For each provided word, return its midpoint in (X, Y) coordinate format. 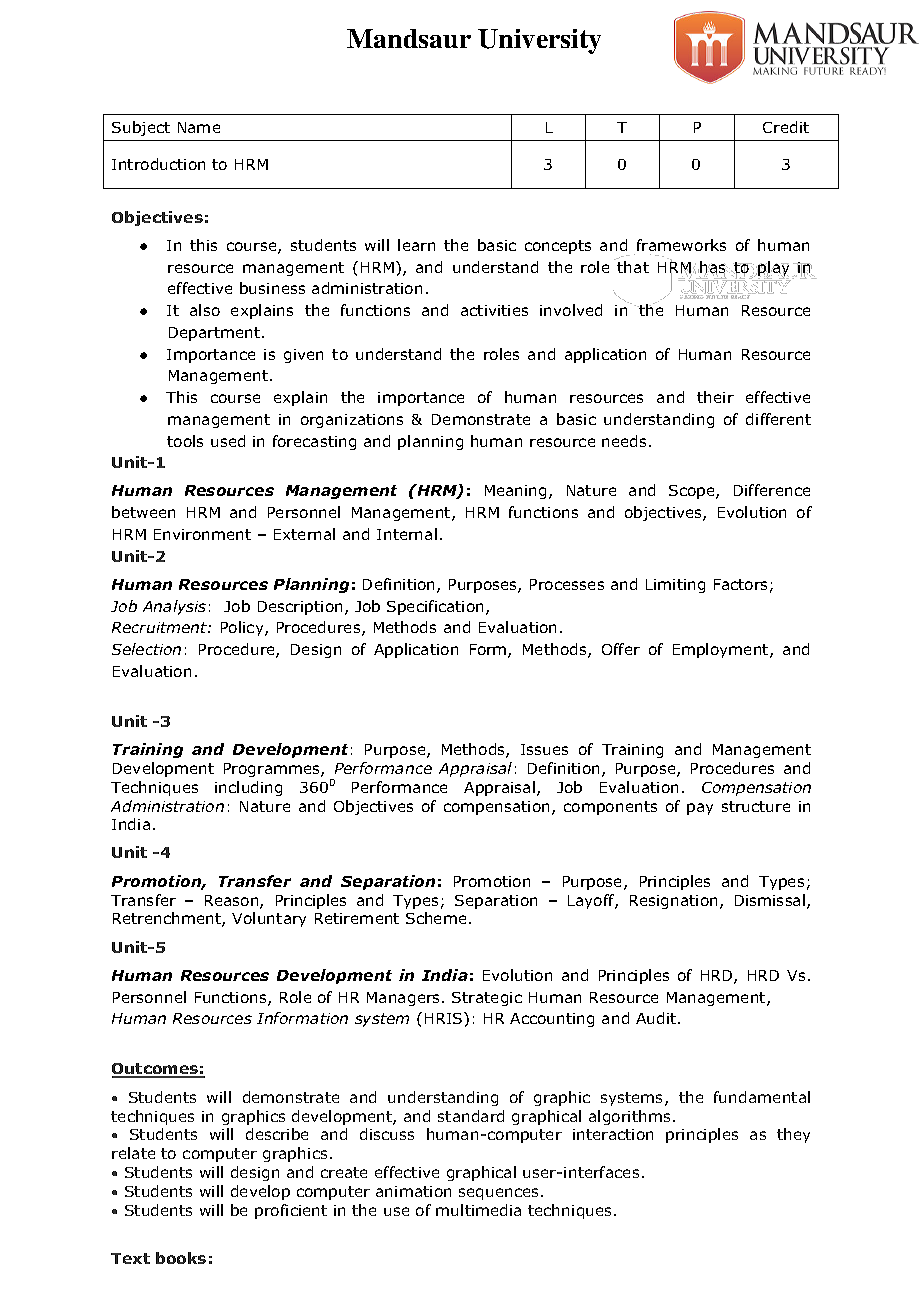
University (539, 41)
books (181, 1258)
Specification (435, 607)
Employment (722, 650)
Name (199, 127)
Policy (243, 628)
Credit (786, 127)
